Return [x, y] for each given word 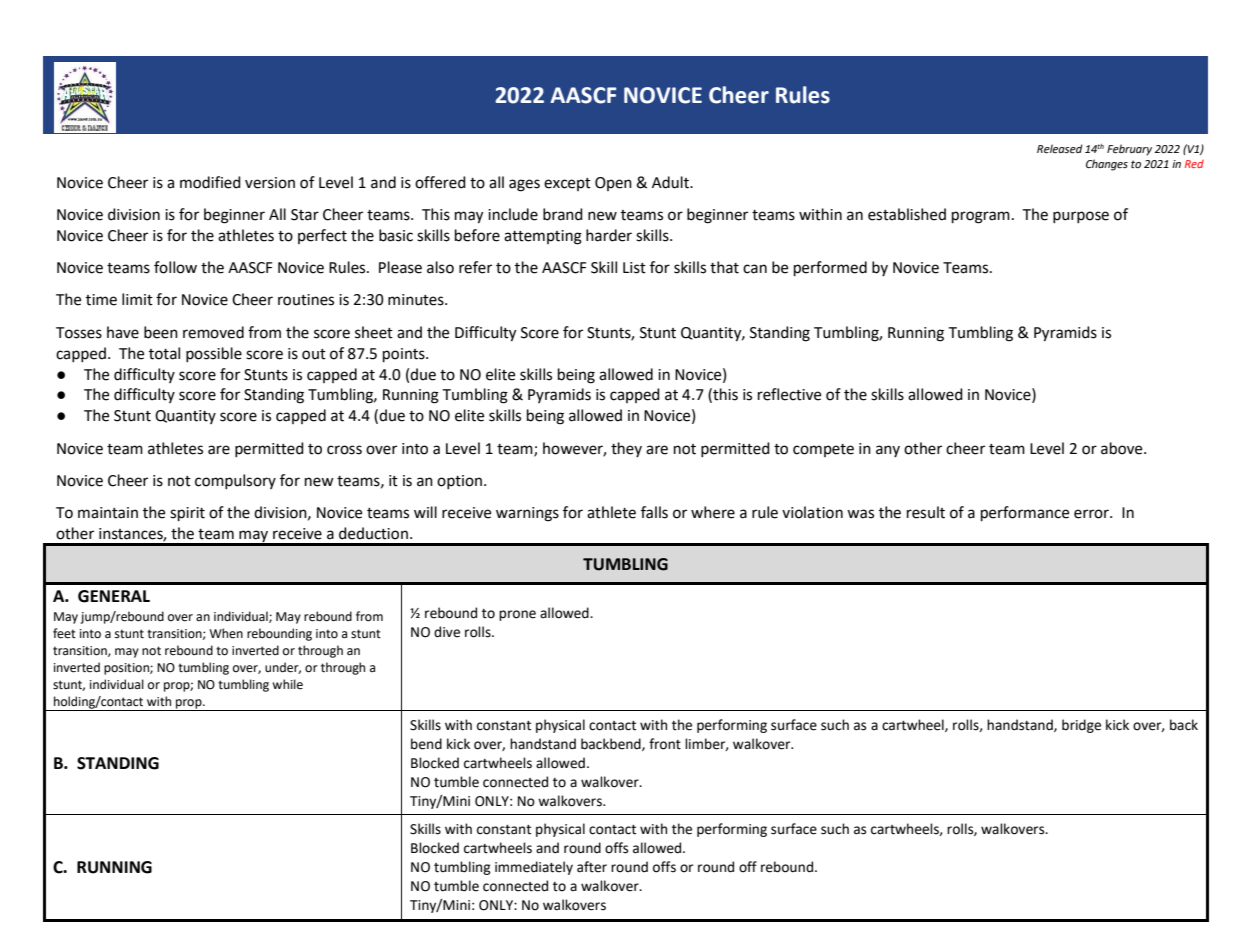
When [226, 633]
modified [210, 182]
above [1123, 448]
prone [517, 615]
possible [214, 354]
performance [1025, 514]
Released [1060, 149]
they [626, 449]
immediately [534, 868]
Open [613, 184]
